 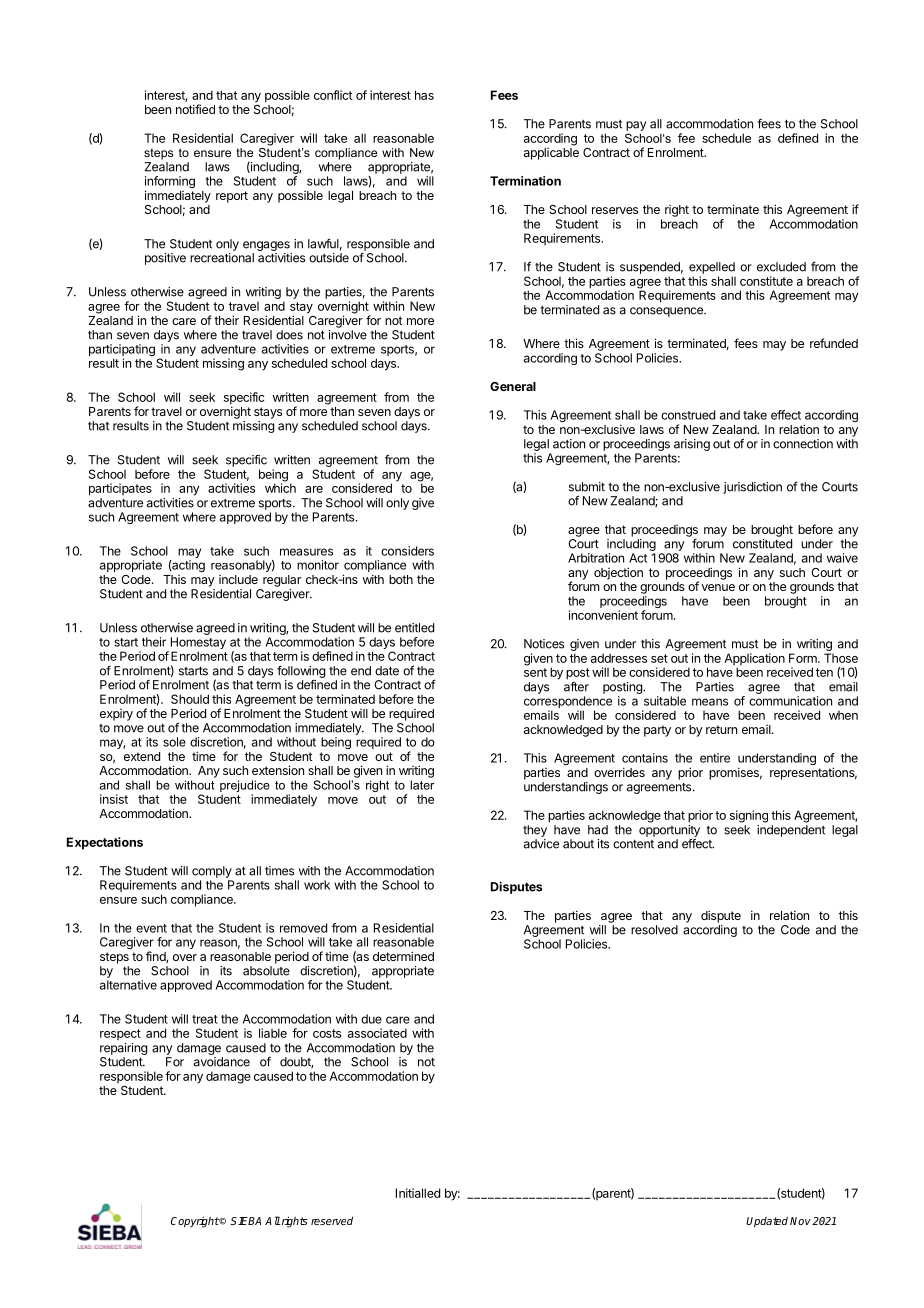 I want to click on participating, so click(x=122, y=351).
